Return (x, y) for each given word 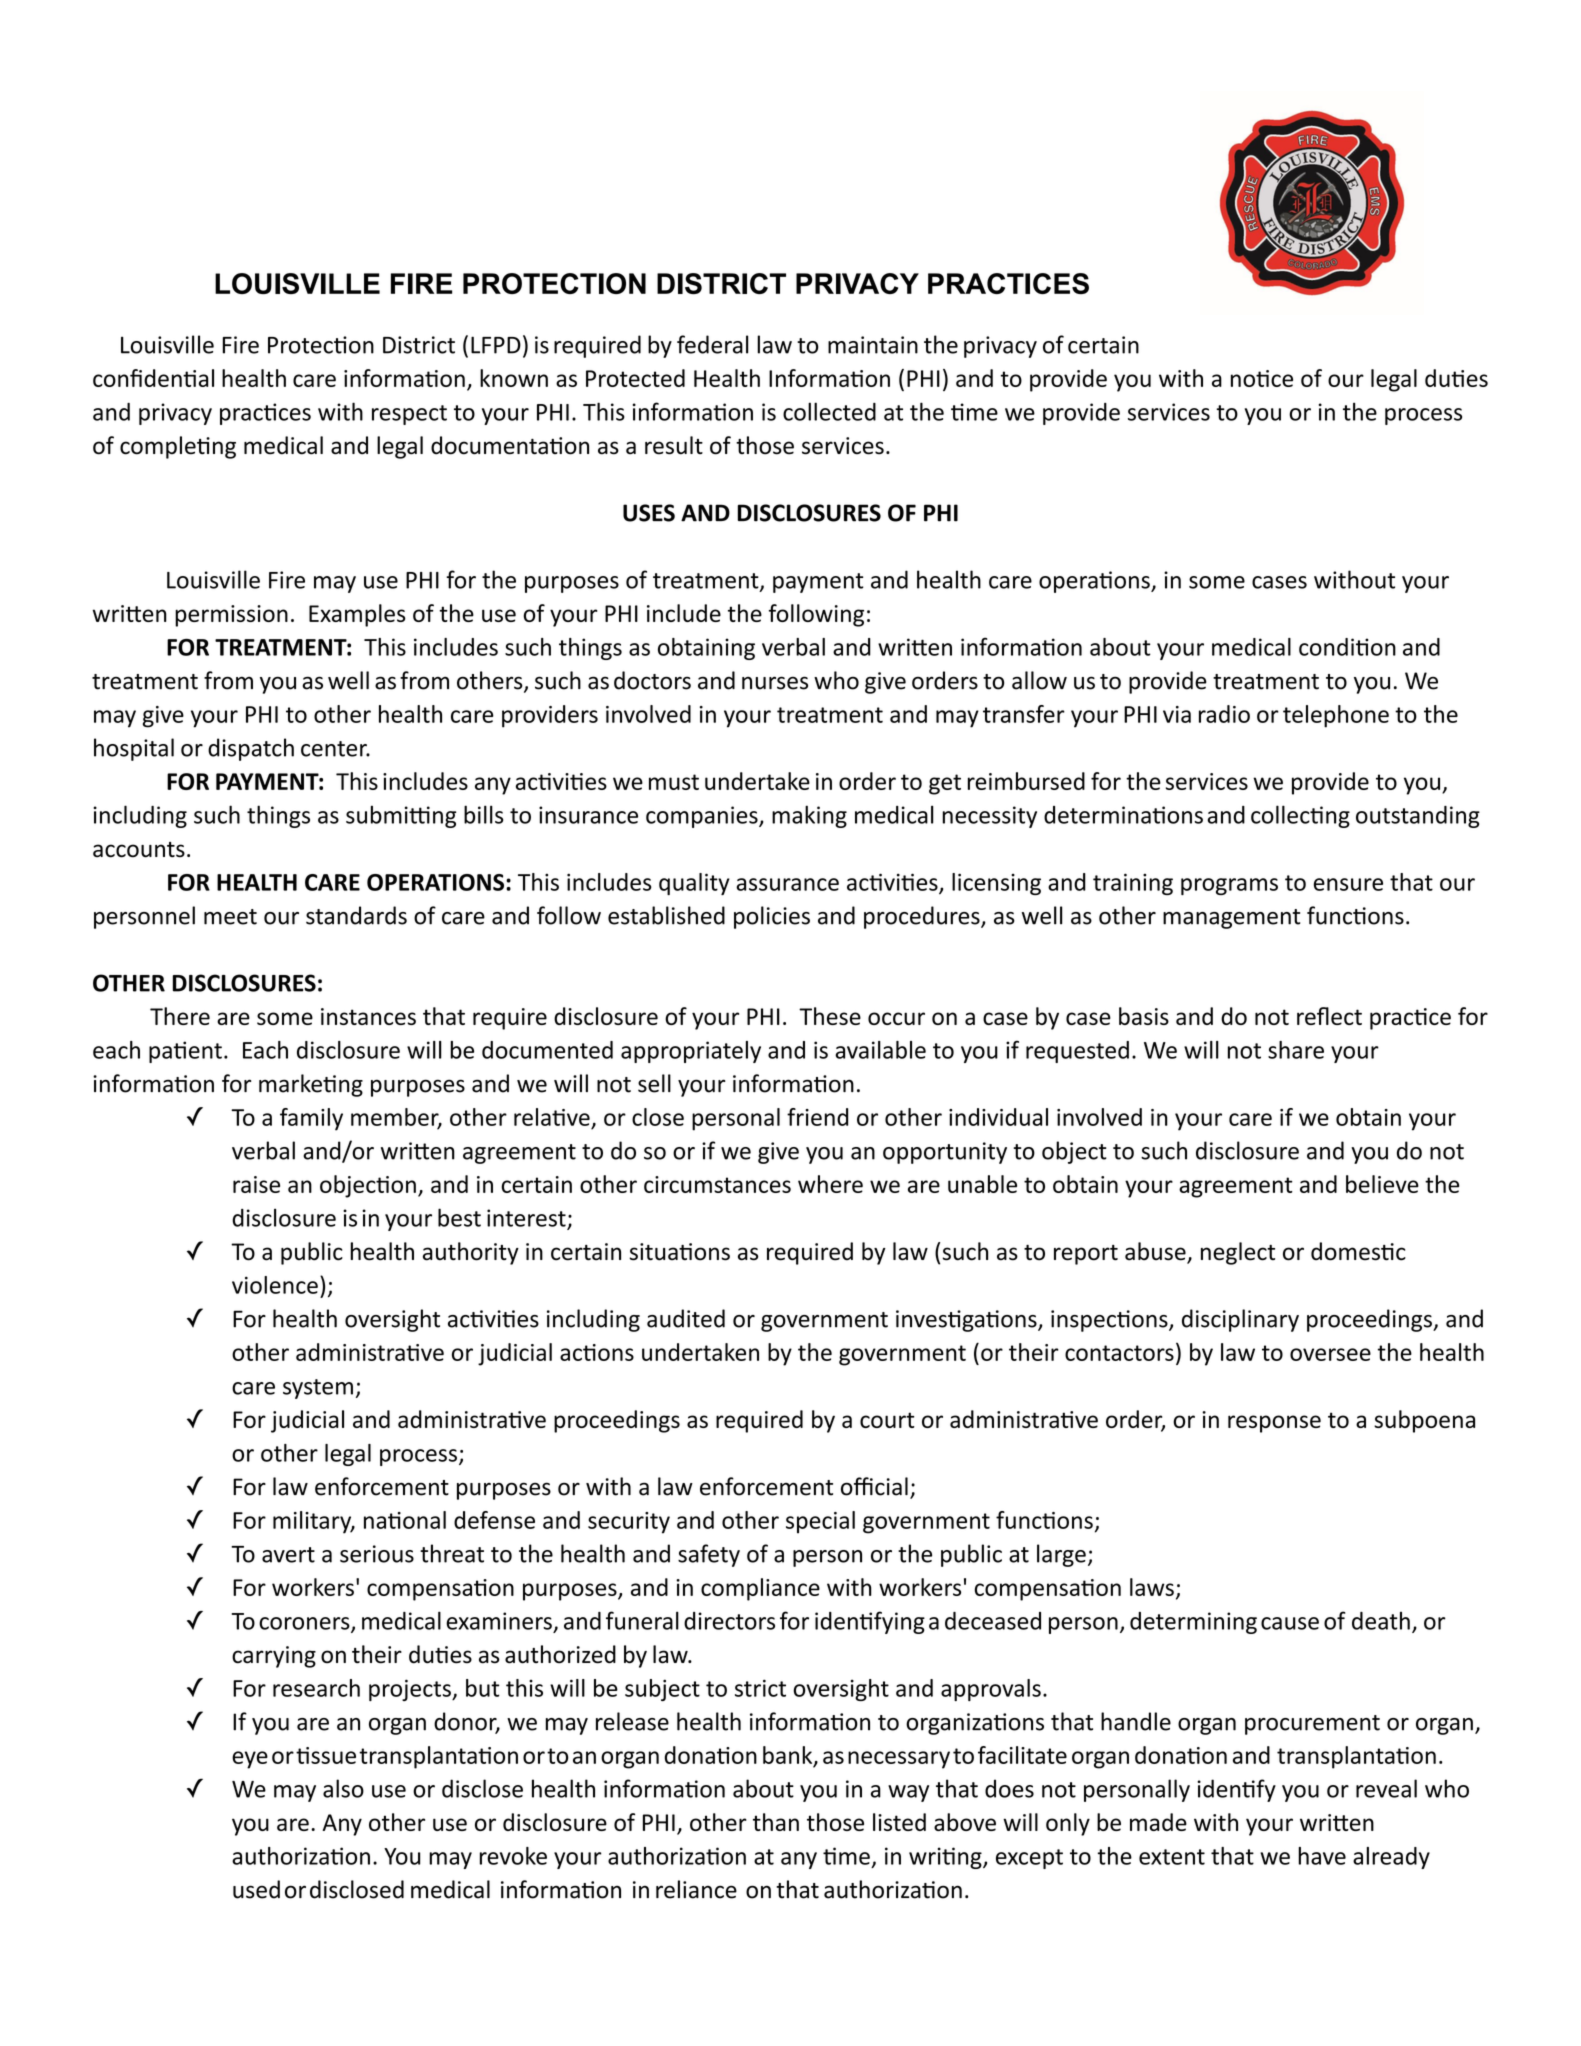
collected (829, 411)
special (820, 1522)
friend (817, 1117)
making (809, 816)
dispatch (251, 749)
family (311, 1119)
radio (1224, 714)
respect (409, 415)
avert (288, 1555)
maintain (873, 345)
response (1274, 1424)
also (343, 1788)
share (1296, 1050)
